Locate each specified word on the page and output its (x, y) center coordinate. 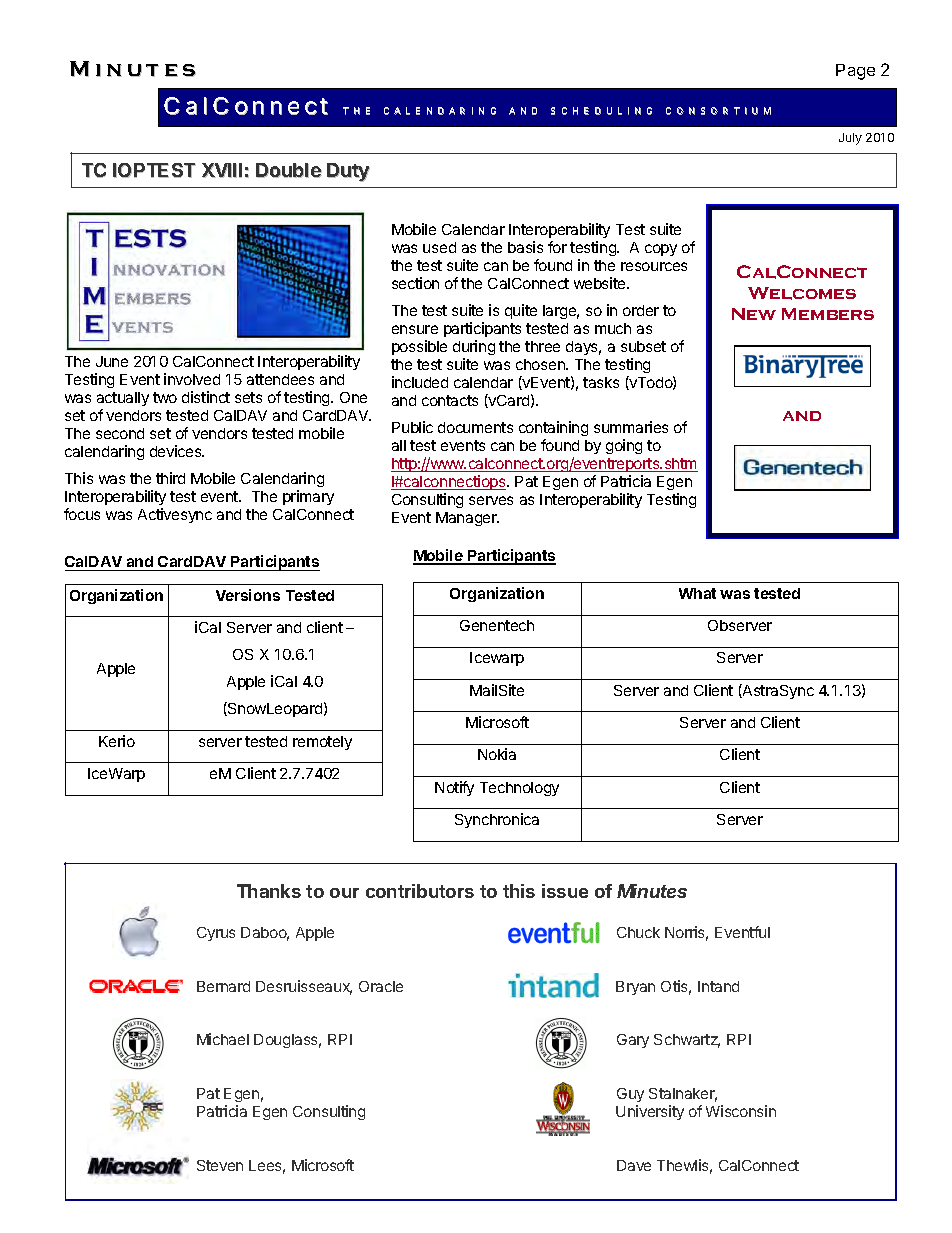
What (697, 593)
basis (525, 247)
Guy (630, 1095)
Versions (248, 595)
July (850, 139)
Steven (220, 1165)
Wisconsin (741, 1111)
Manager (467, 519)
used (439, 247)
